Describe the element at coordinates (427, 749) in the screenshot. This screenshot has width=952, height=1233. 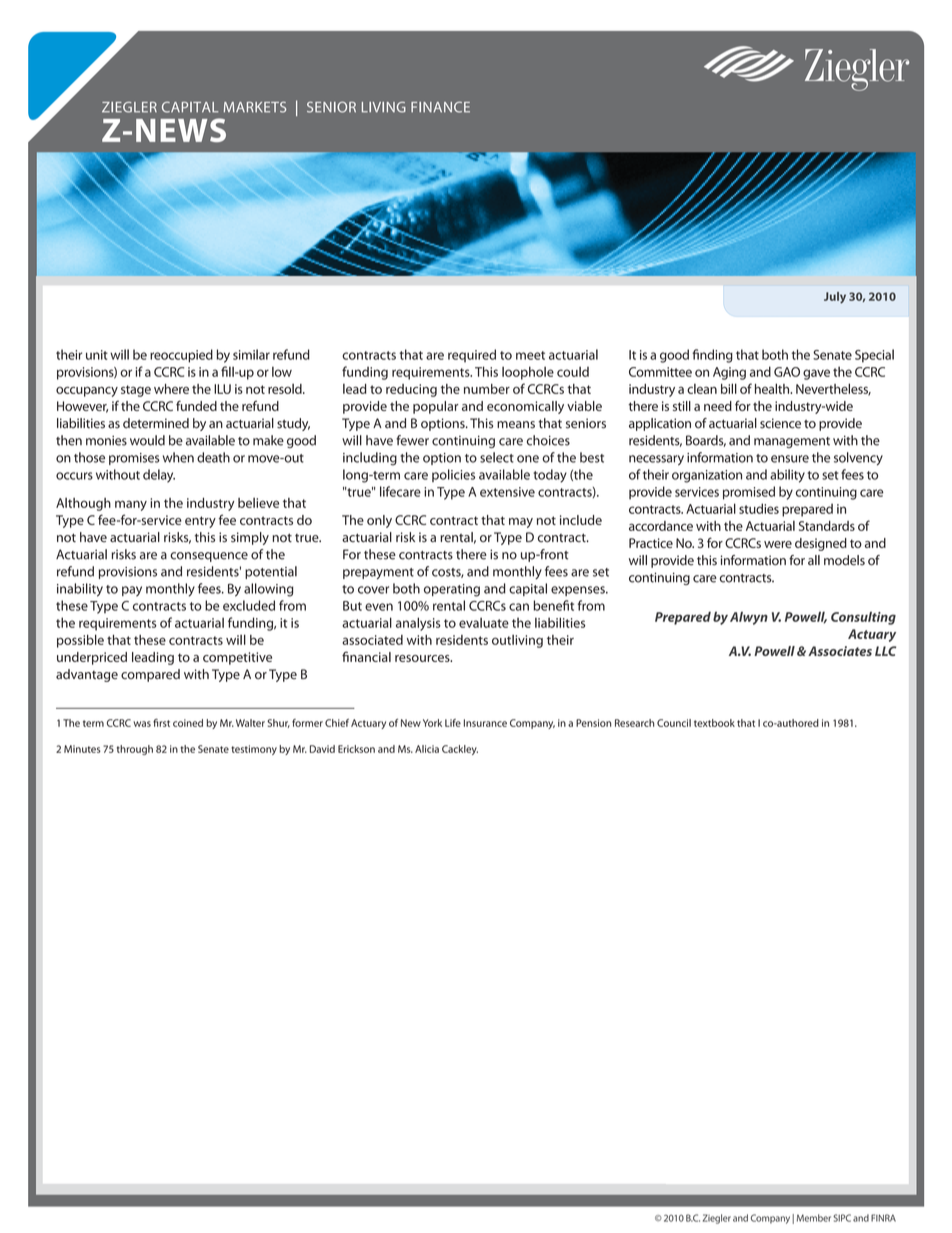
I see `Alicia` at that location.
